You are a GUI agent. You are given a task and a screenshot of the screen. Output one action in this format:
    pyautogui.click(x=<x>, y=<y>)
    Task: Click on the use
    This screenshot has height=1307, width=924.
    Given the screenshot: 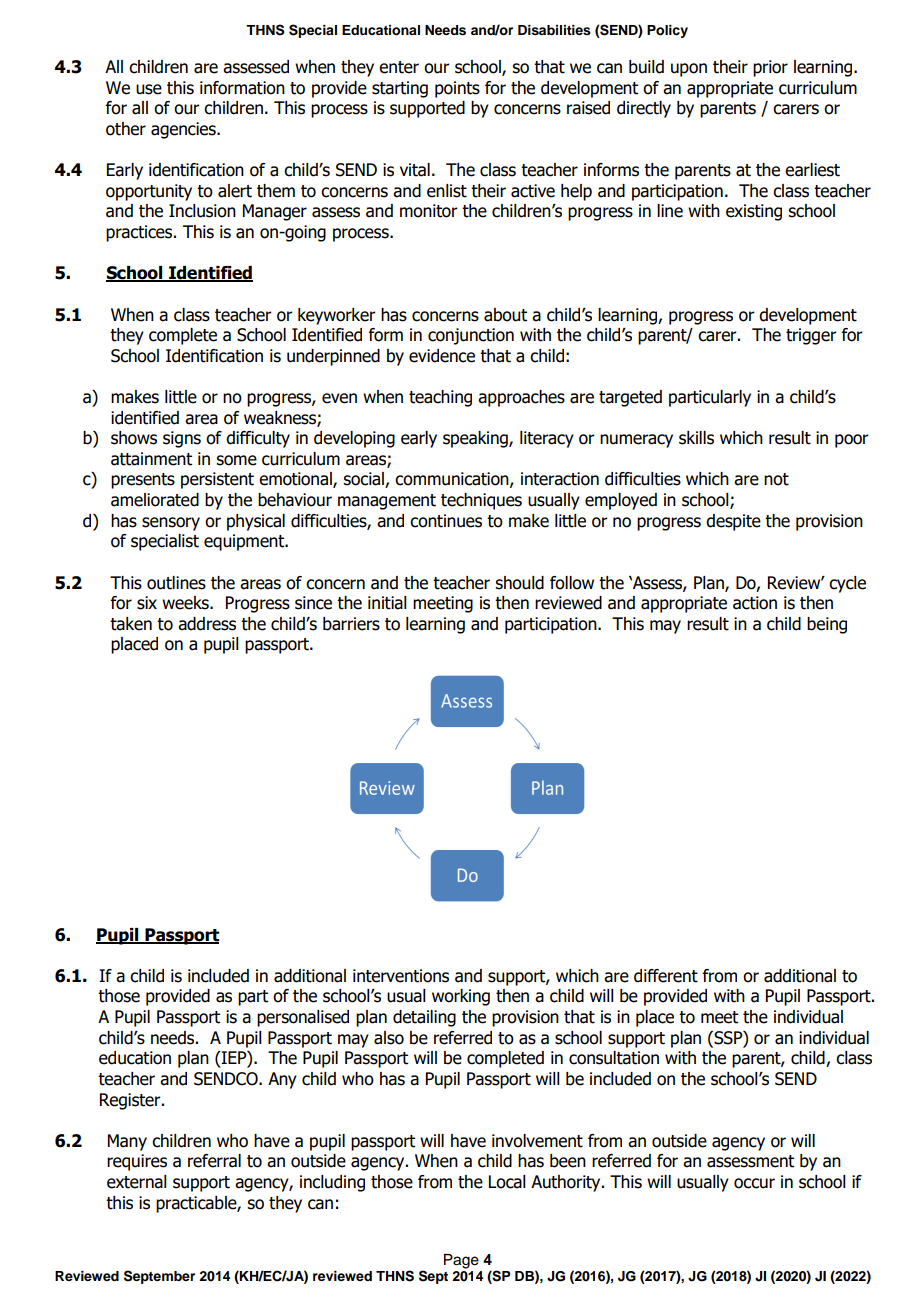 What is the action you would take?
    pyautogui.click(x=149, y=89)
